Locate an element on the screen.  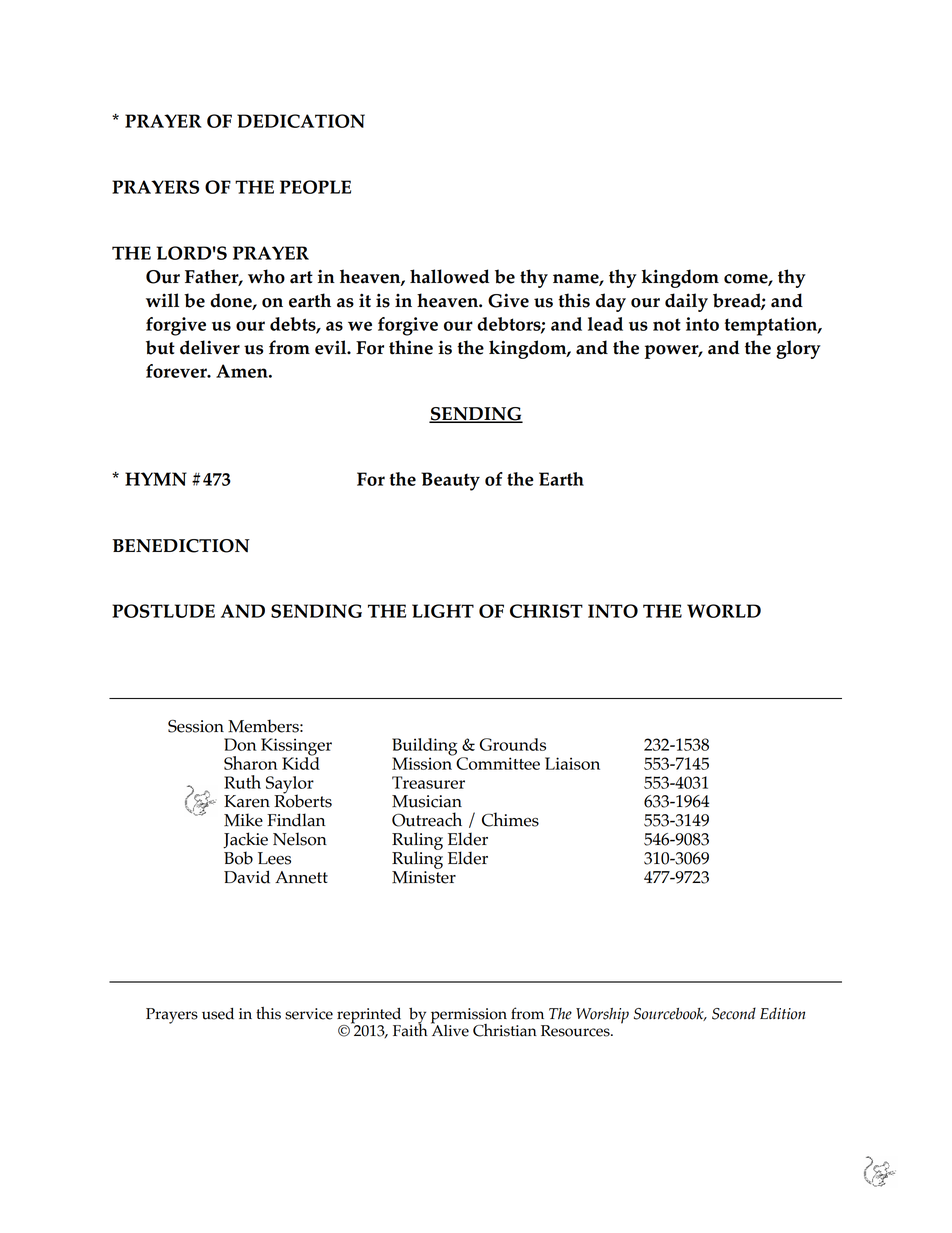
Grounds is located at coordinates (513, 744).
